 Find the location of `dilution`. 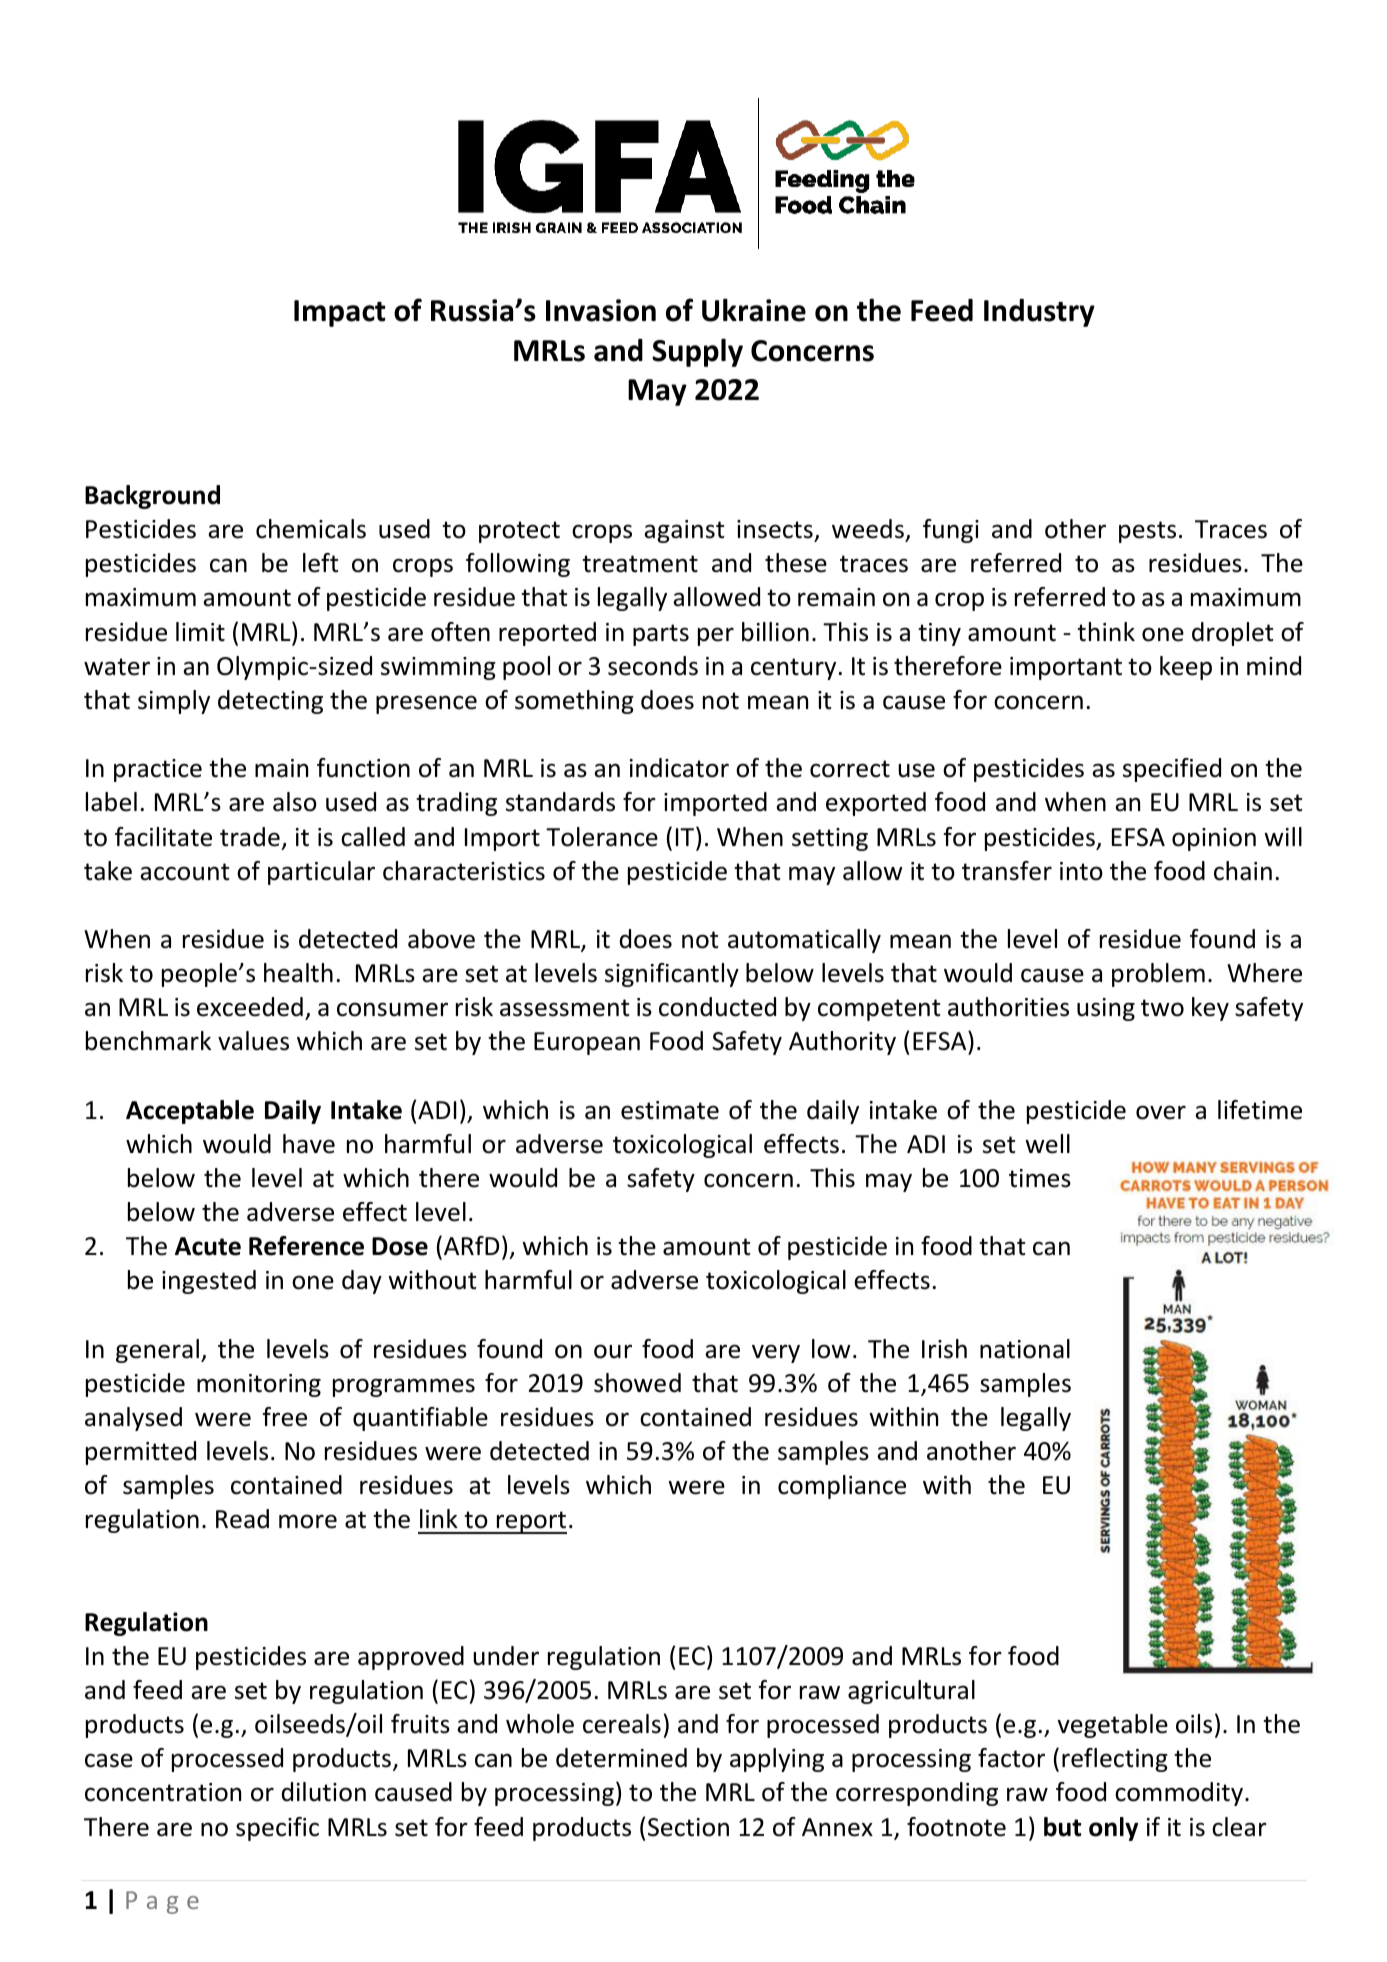

dilution is located at coordinates (324, 1792).
